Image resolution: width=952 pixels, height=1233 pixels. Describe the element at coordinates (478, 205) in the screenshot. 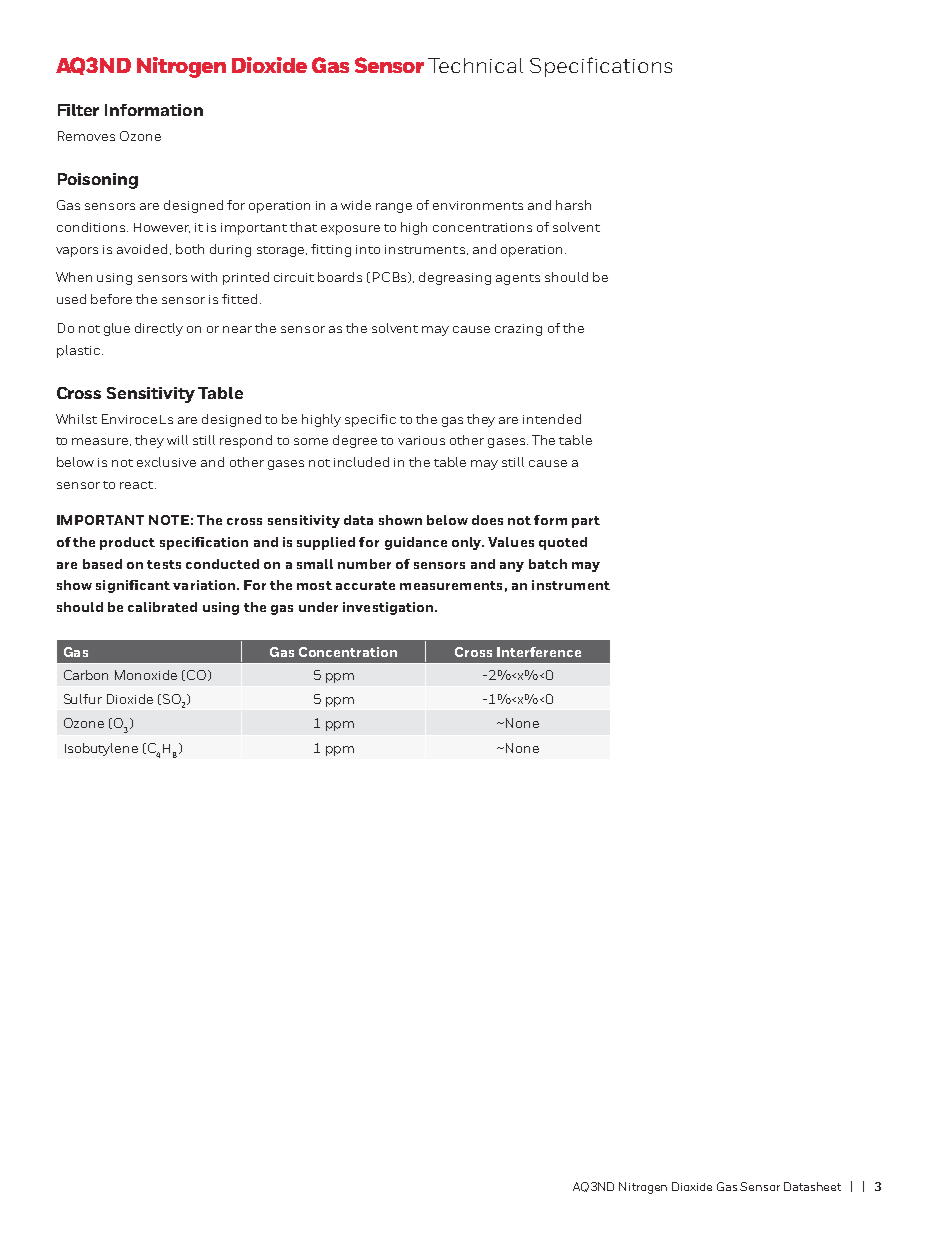

I see `environments` at that location.
